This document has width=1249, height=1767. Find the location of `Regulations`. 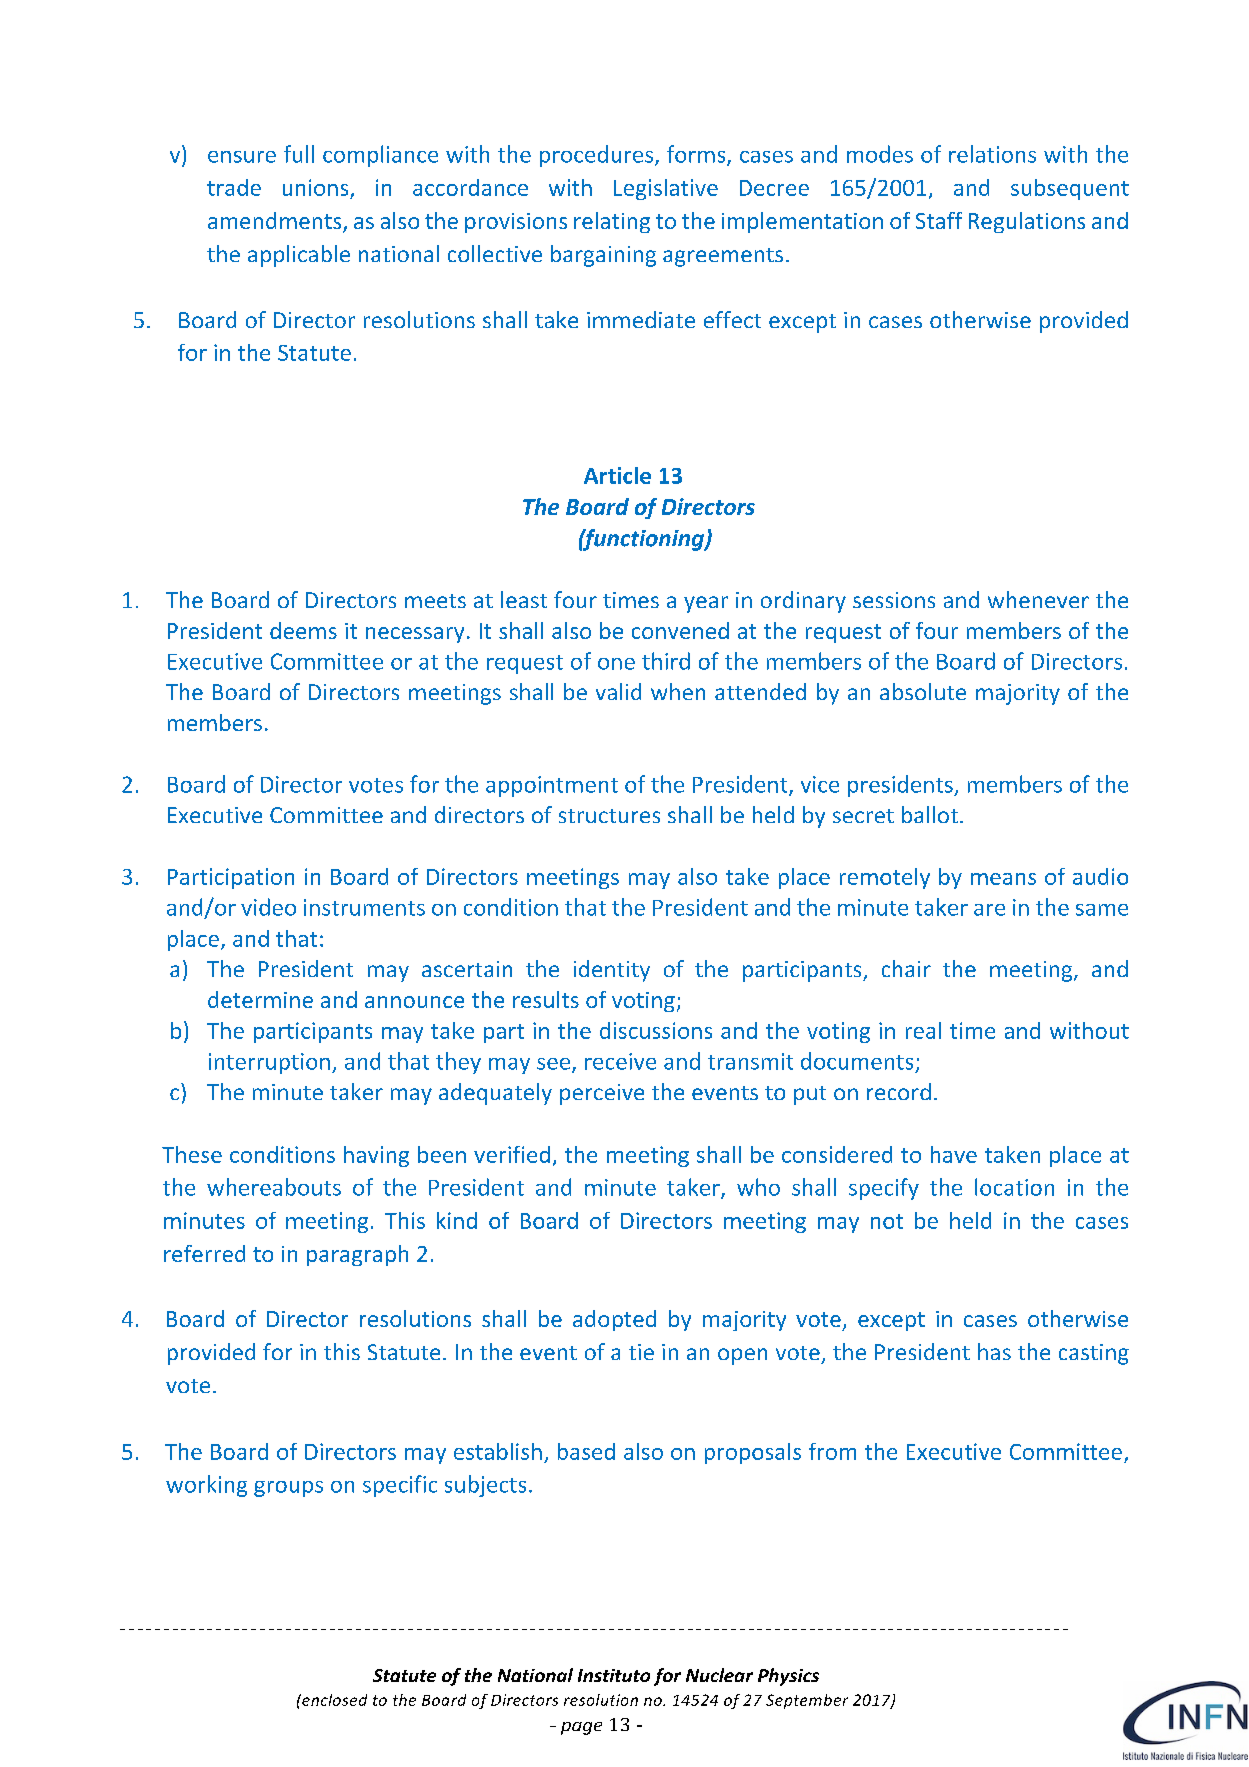

Regulations is located at coordinates (1027, 222).
